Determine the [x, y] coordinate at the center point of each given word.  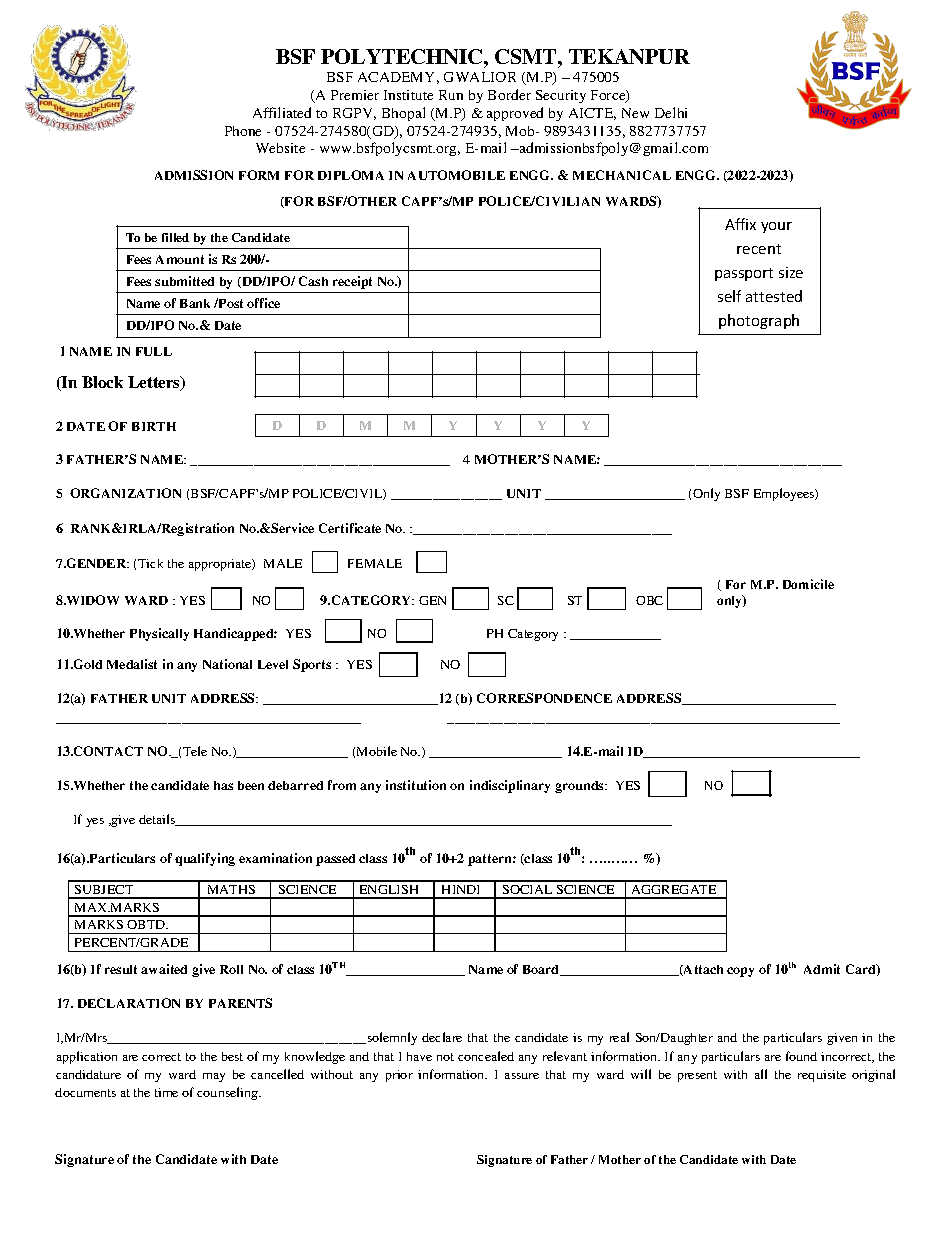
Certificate [350, 528]
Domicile [808, 584]
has [223, 785]
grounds [580, 787]
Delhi [671, 112]
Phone [243, 131]
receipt [352, 282]
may [214, 1077]
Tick [150, 563]
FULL [154, 351]
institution [416, 785]
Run [451, 95]
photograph [759, 321]
